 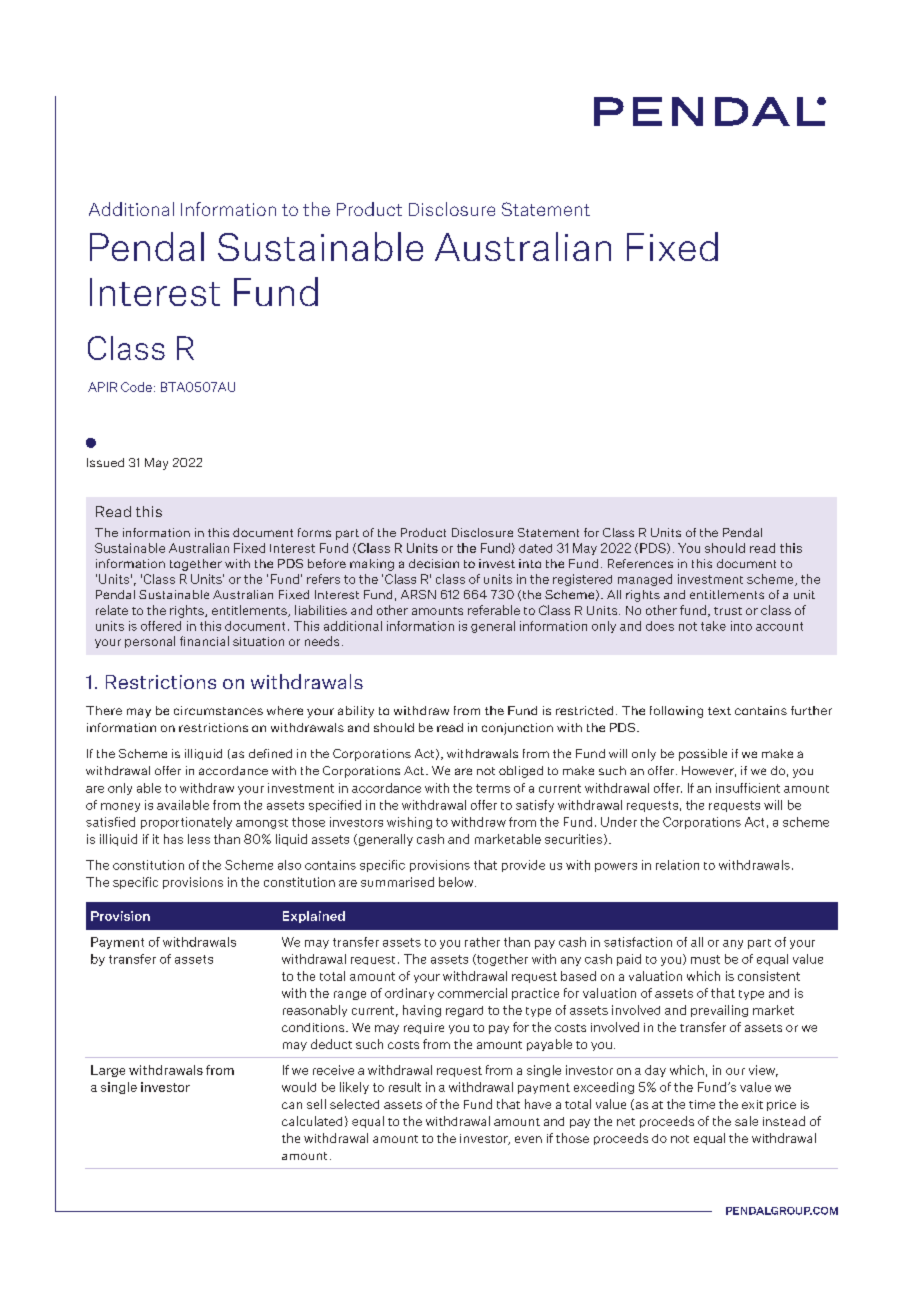 I want to click on forms, so click(x=314, y=532).
